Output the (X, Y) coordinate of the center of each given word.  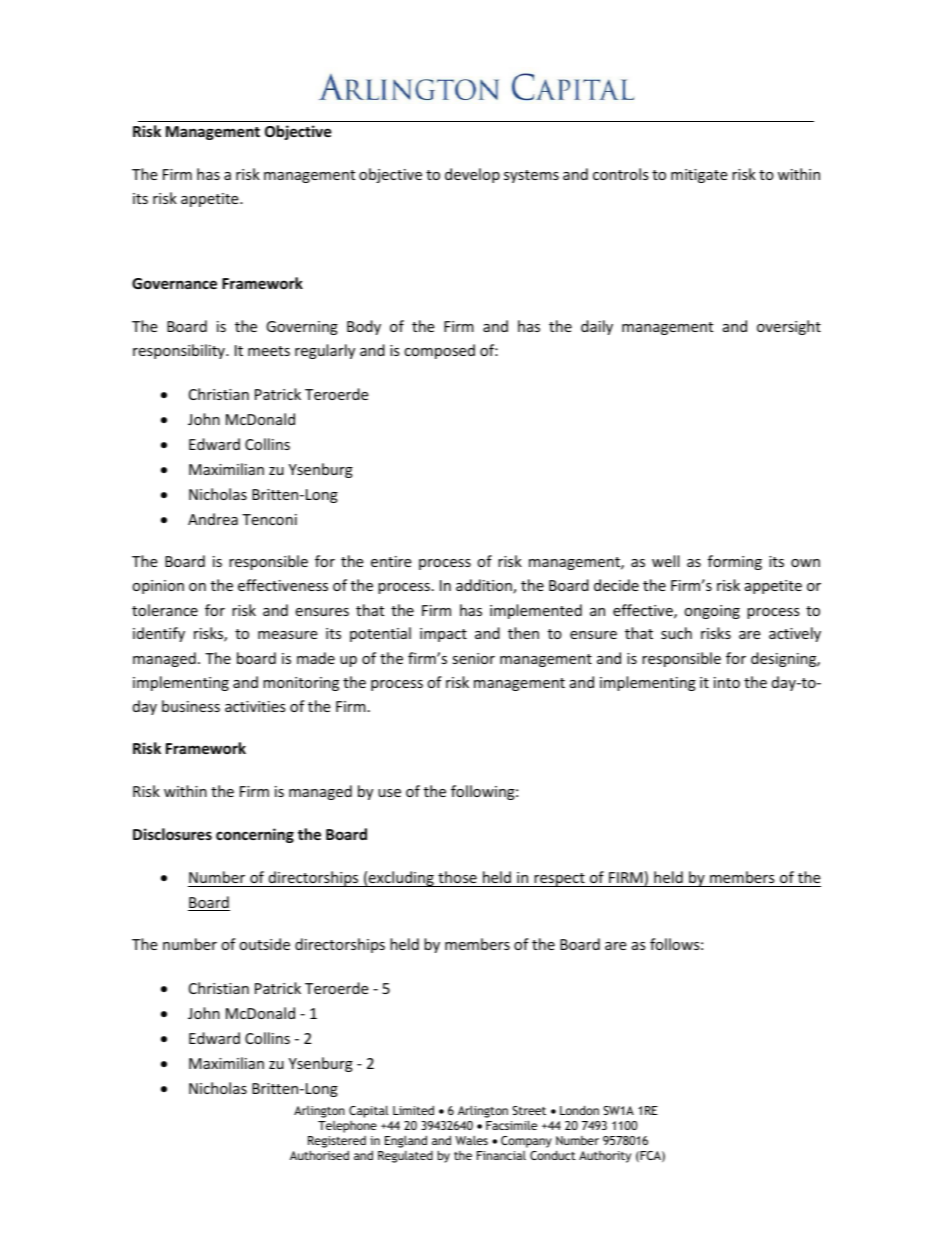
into (727, 682)
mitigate (699, 176)
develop (472, 175)
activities (255, 706)
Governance (174, 283)
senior (473, 658)
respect (559, 880)
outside (264, 944)
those (457, 879)
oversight (789, 327)
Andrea (213, 519)
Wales (471, 1140)
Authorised (319, 1155)
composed (439, 351)
